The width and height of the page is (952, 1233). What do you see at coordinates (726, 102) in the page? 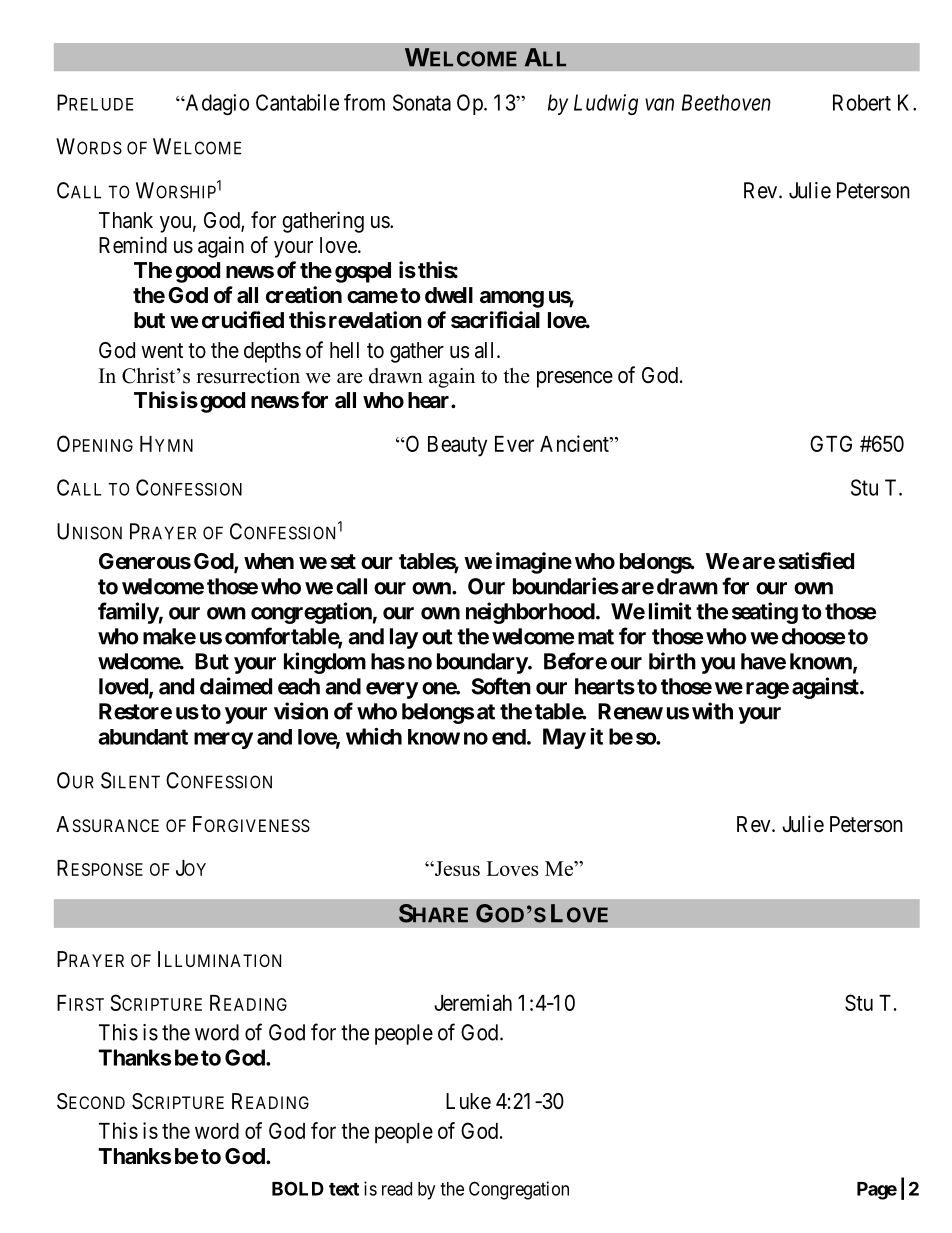
I see `Beethoven` at bounding box center [726, 102].
